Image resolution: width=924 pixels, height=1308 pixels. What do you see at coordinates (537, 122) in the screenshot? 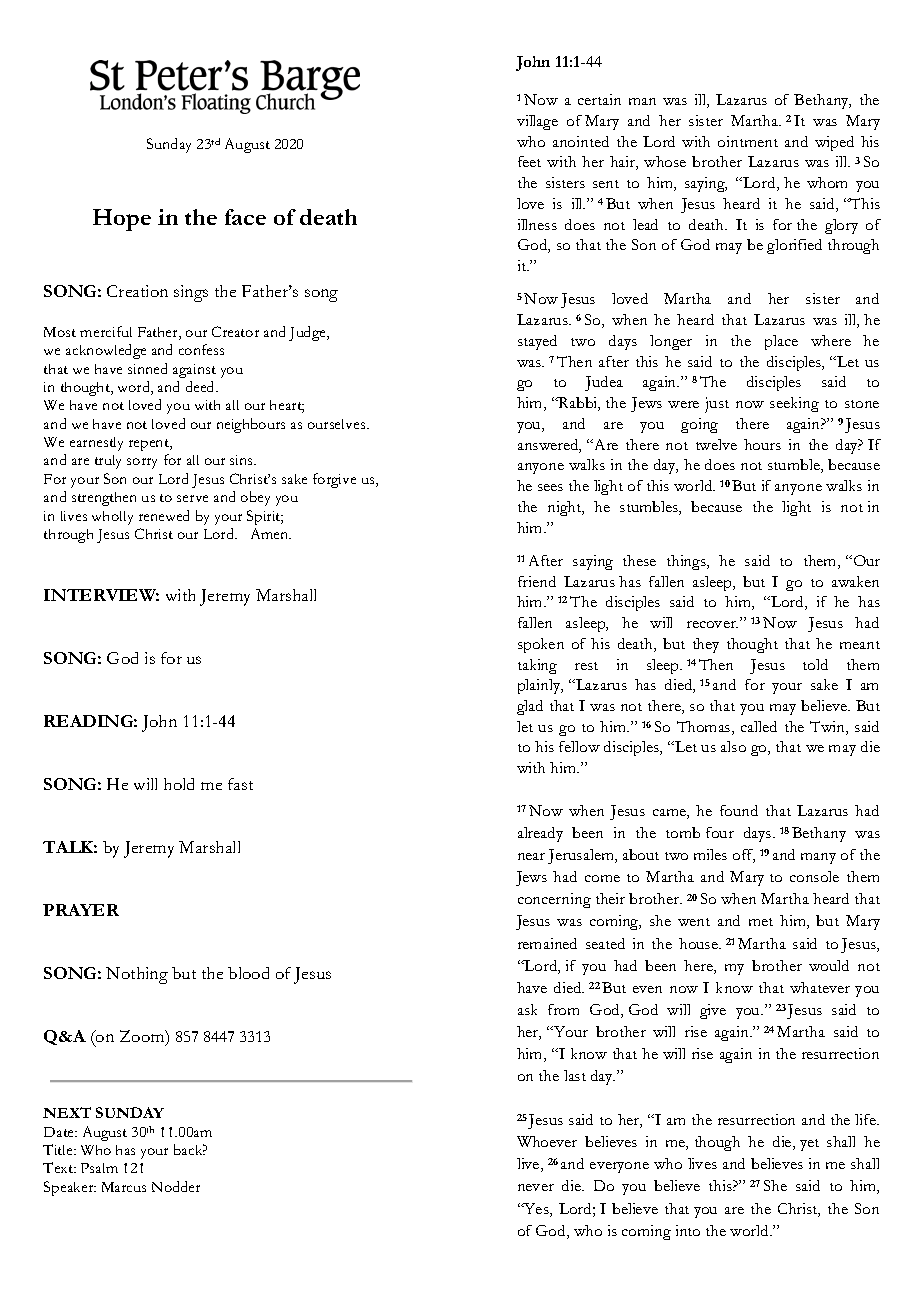
I see `village` at bounding box center [537, 122].
